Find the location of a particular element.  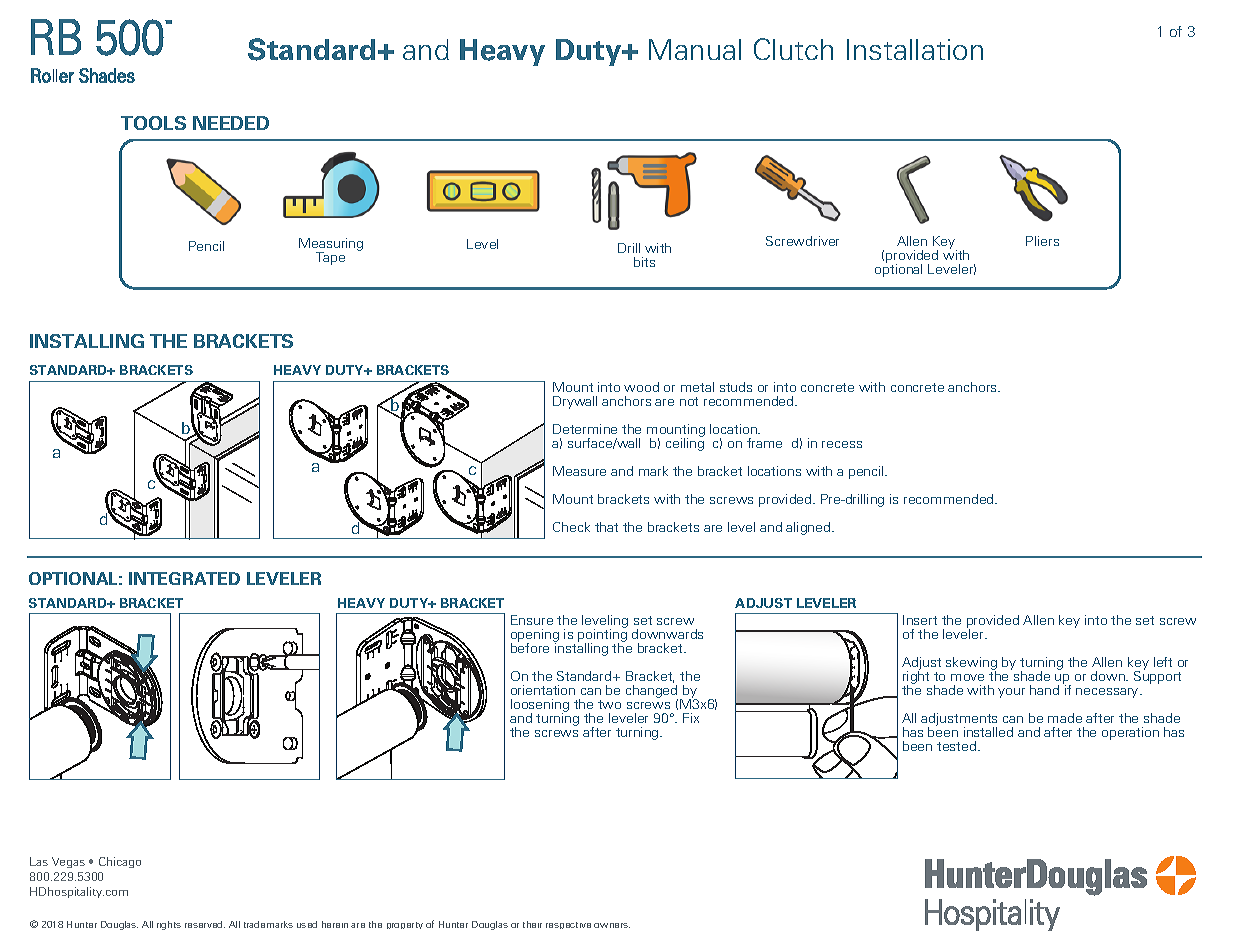

reserved is located at coordinates (205, 924).
